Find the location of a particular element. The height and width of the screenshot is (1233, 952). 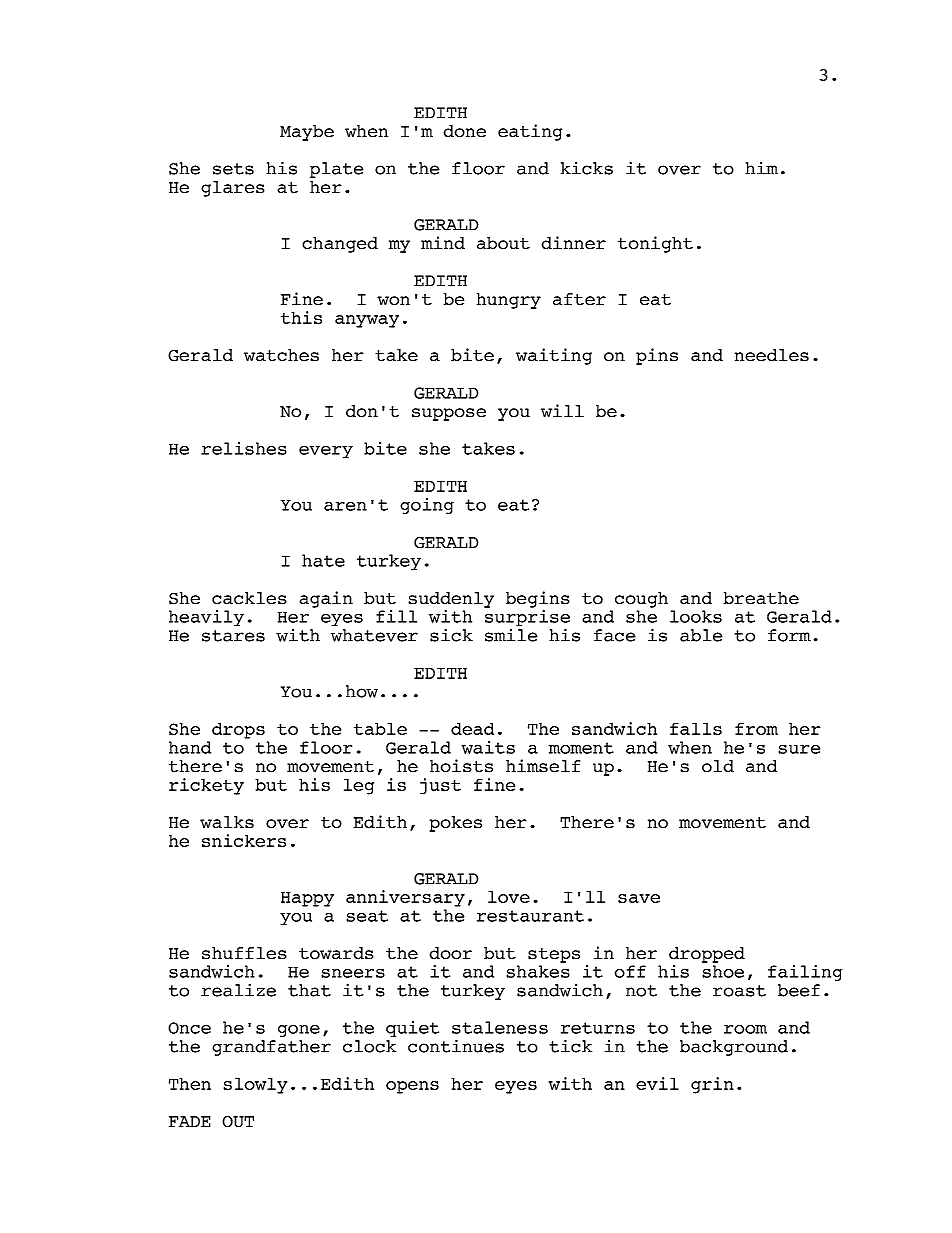

looks is located at coordinates (696, 616).
